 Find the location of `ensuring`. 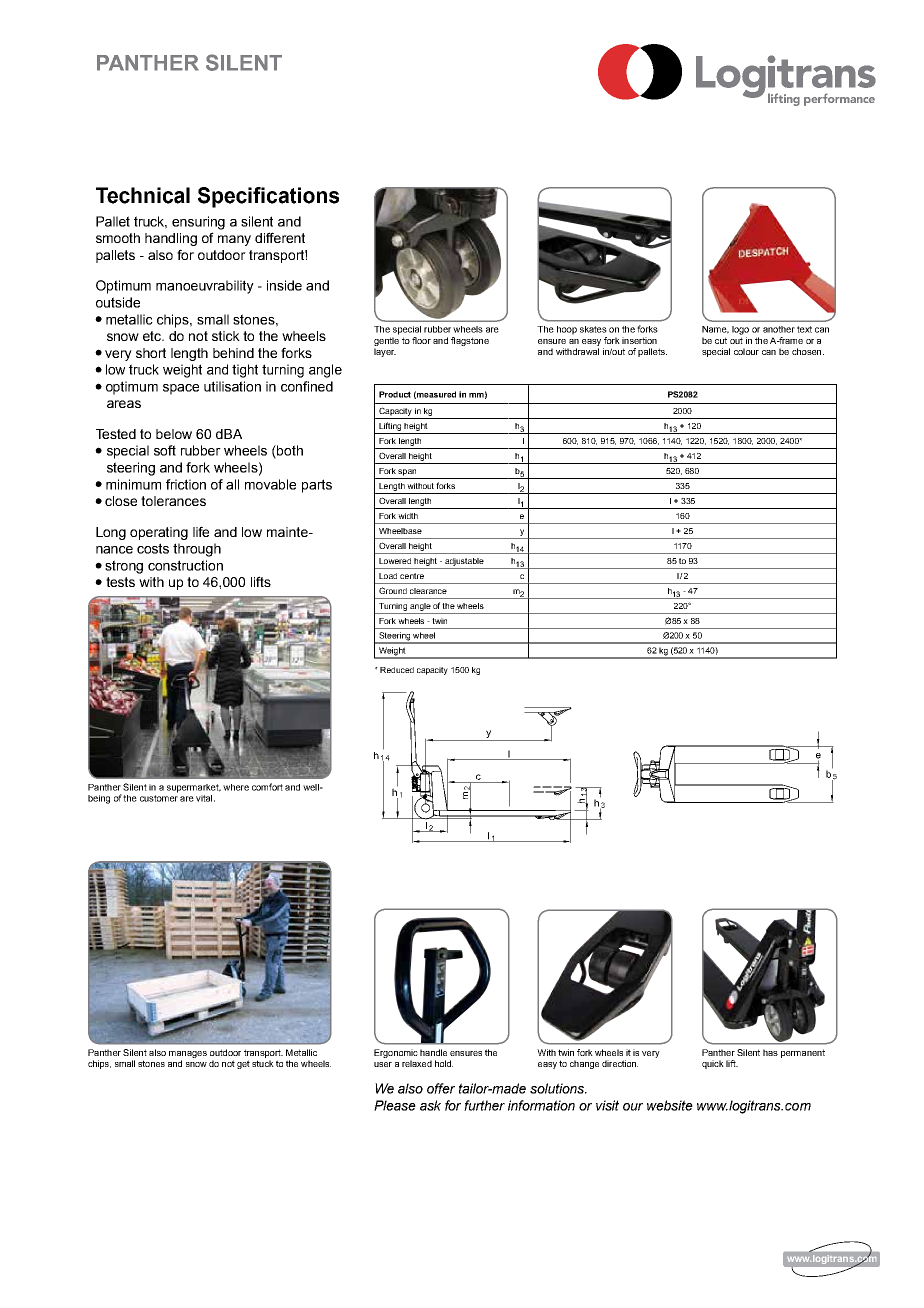

ensuring is located at coordinates (198, 223).
